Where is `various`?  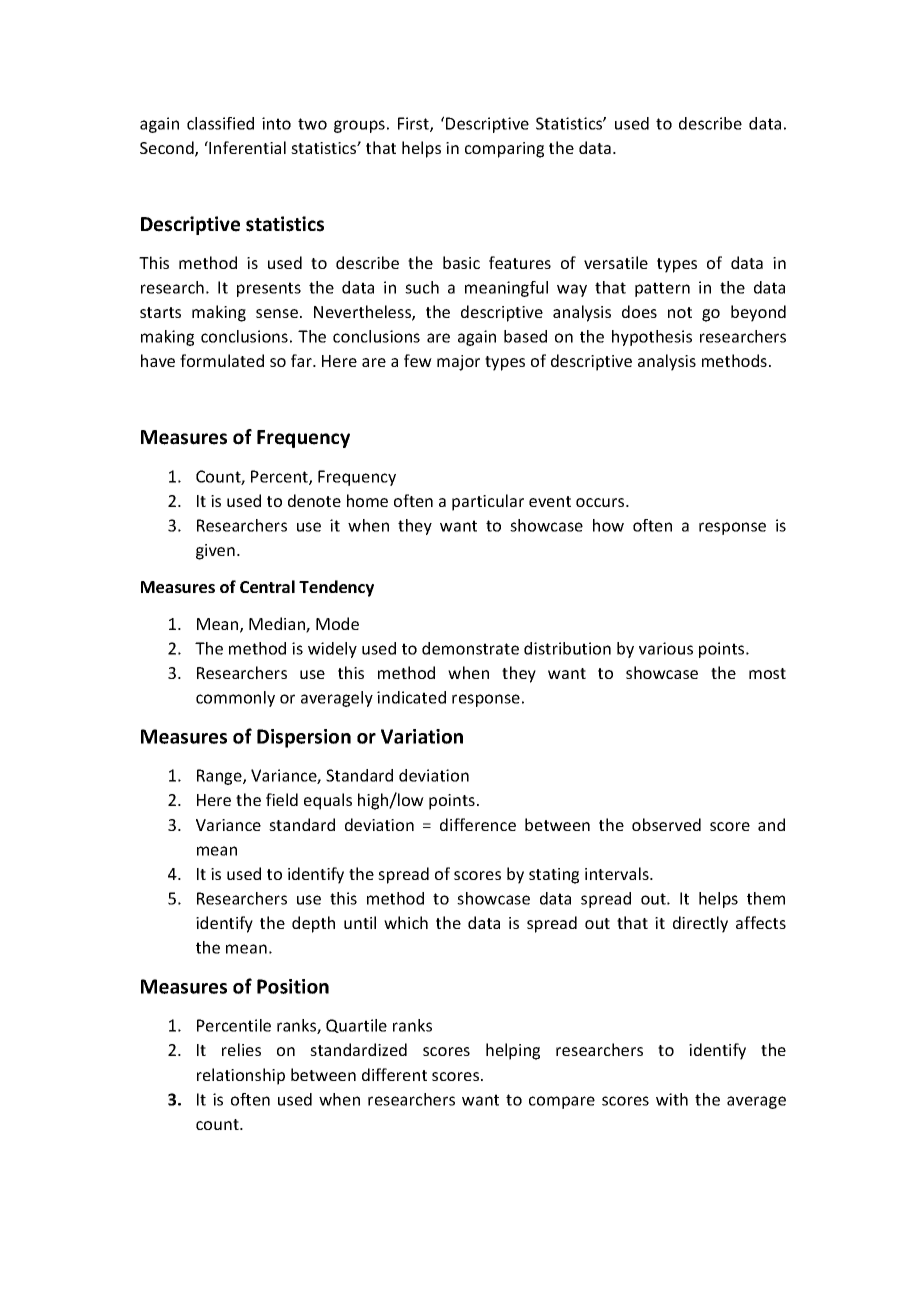 various is located at coordinates (666, 648).
